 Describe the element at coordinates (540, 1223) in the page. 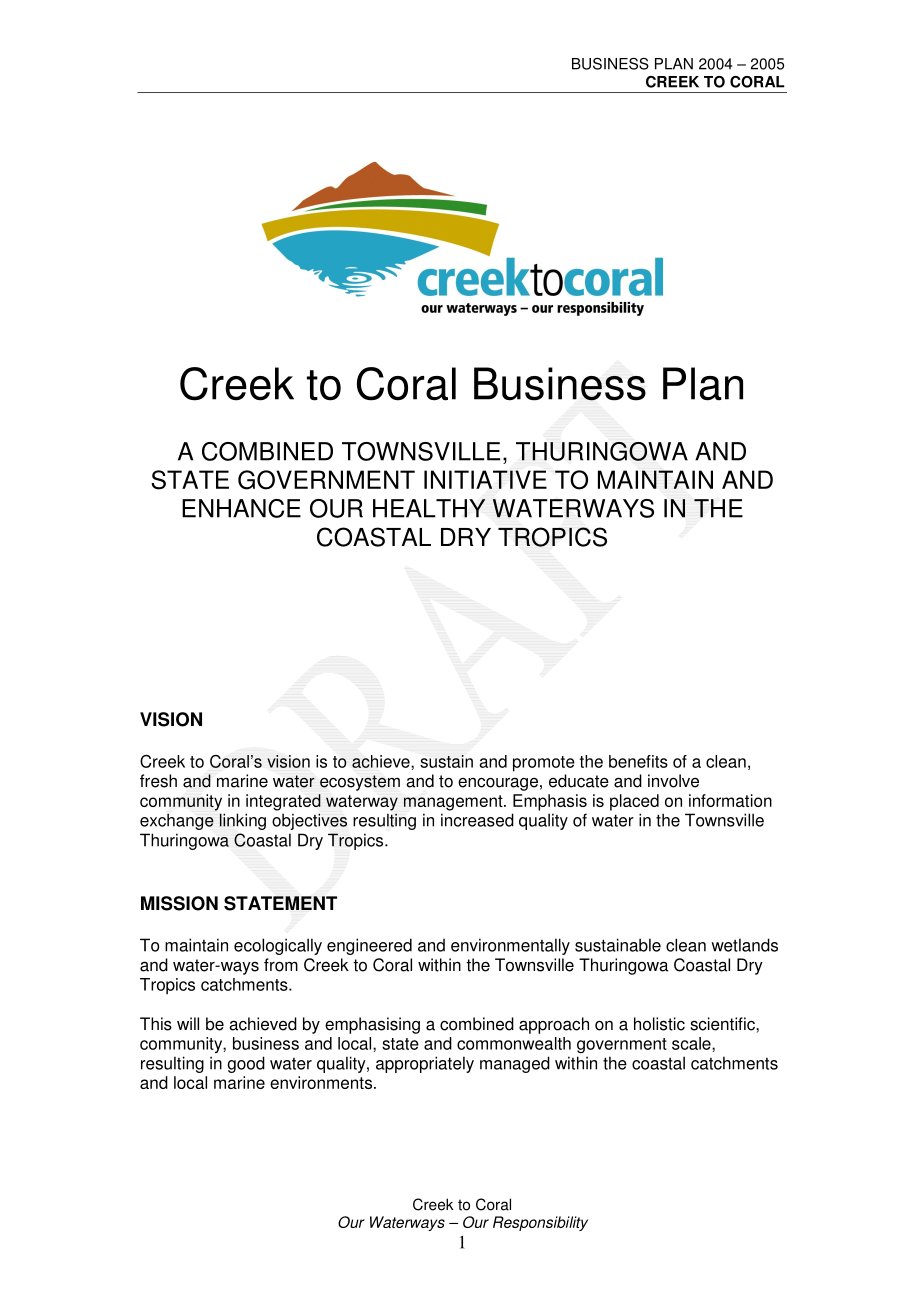

I see `Responsibility` at that location.
